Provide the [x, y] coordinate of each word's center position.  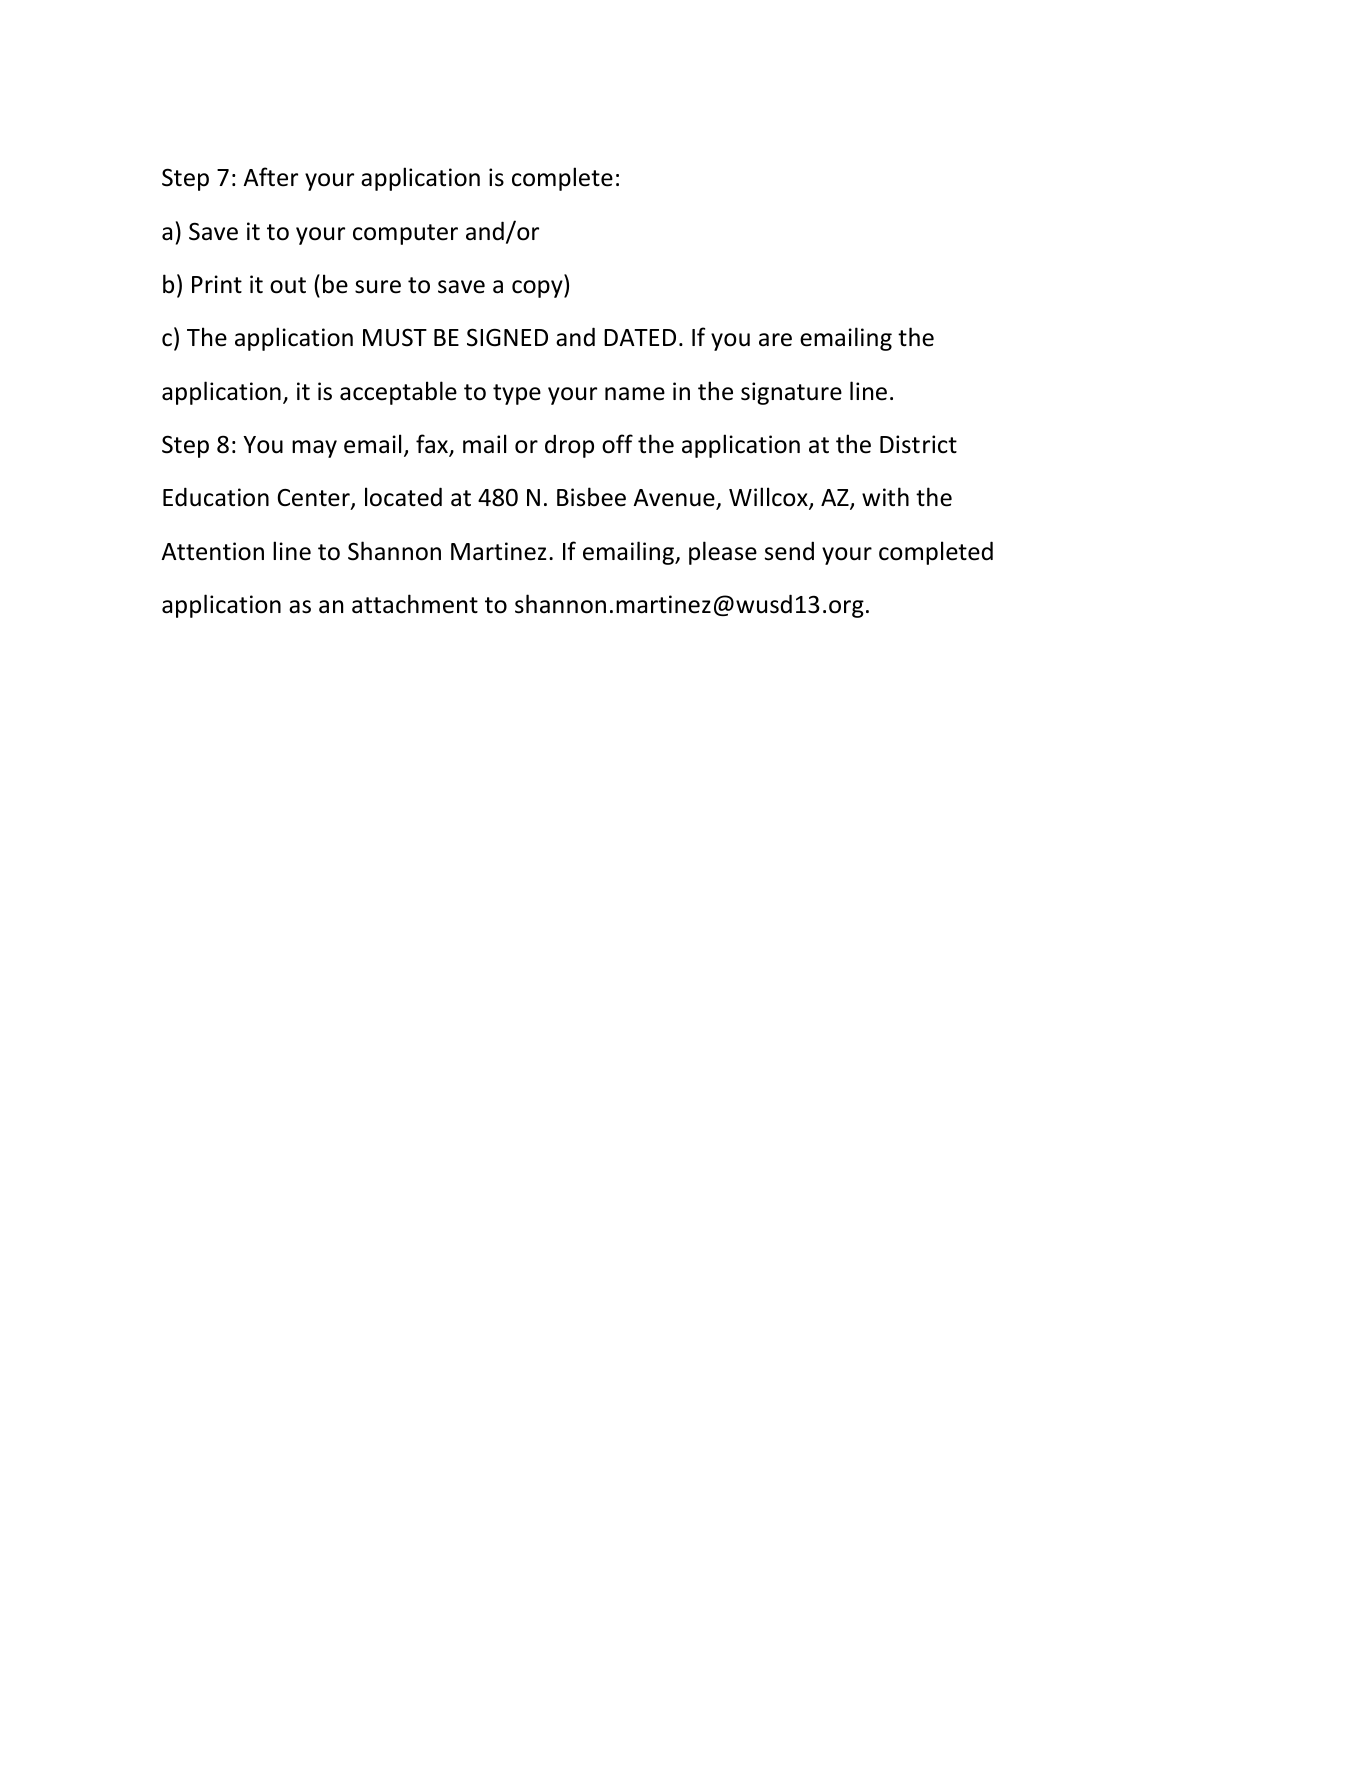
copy [538, 289]
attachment [415, 604]
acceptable [398, 393]
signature [791, 393]
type [517, 394]
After [270, 177]
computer [405, 234]
